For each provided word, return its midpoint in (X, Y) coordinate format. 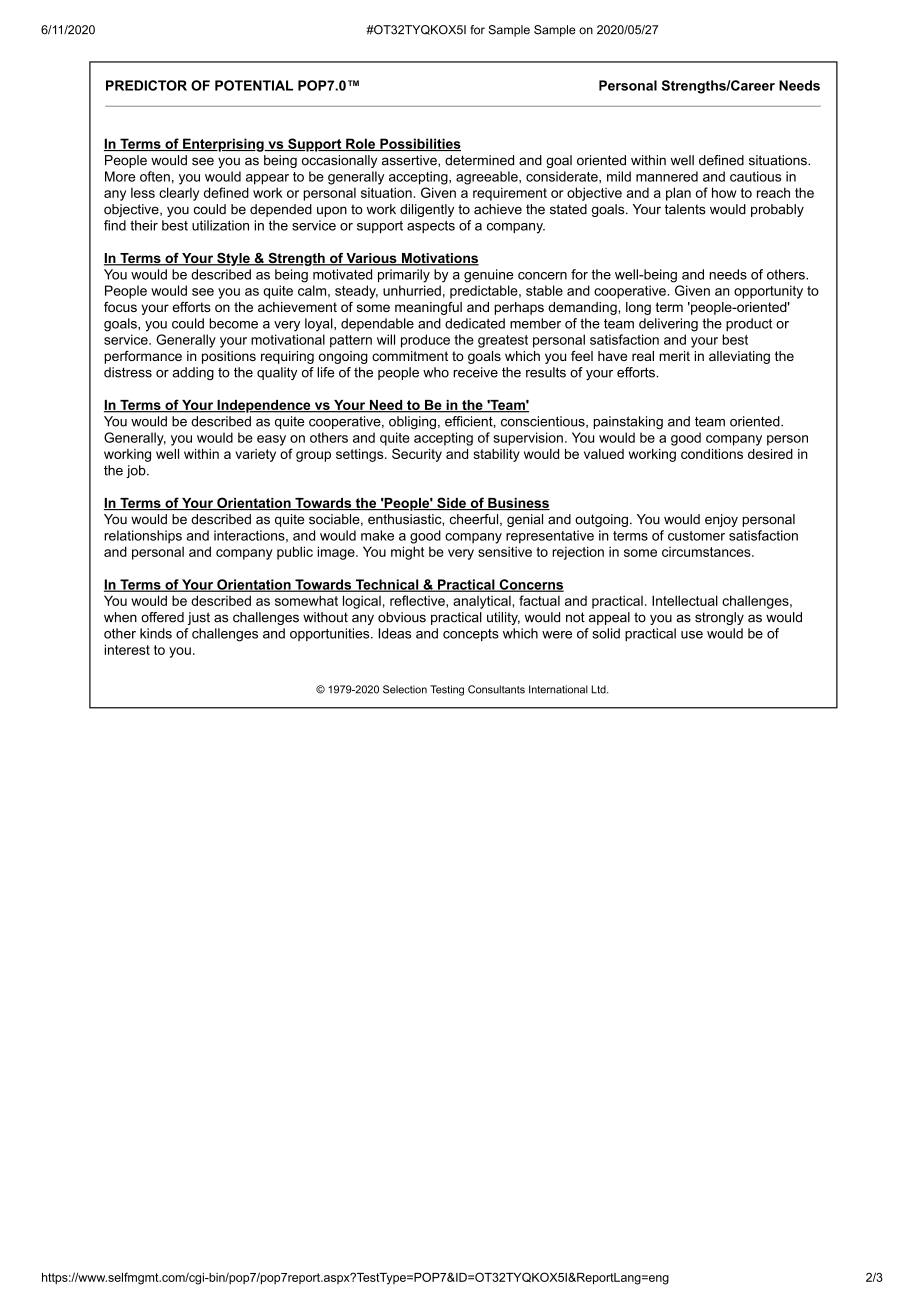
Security (417, 455)
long (638, 308)
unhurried (412, 290)
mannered (667, 176)
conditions (712, 454)
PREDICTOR (146, 85)
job (137, 471)
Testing (447, 690)
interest (127, 649)
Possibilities (419, 144)
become (233, 323)
